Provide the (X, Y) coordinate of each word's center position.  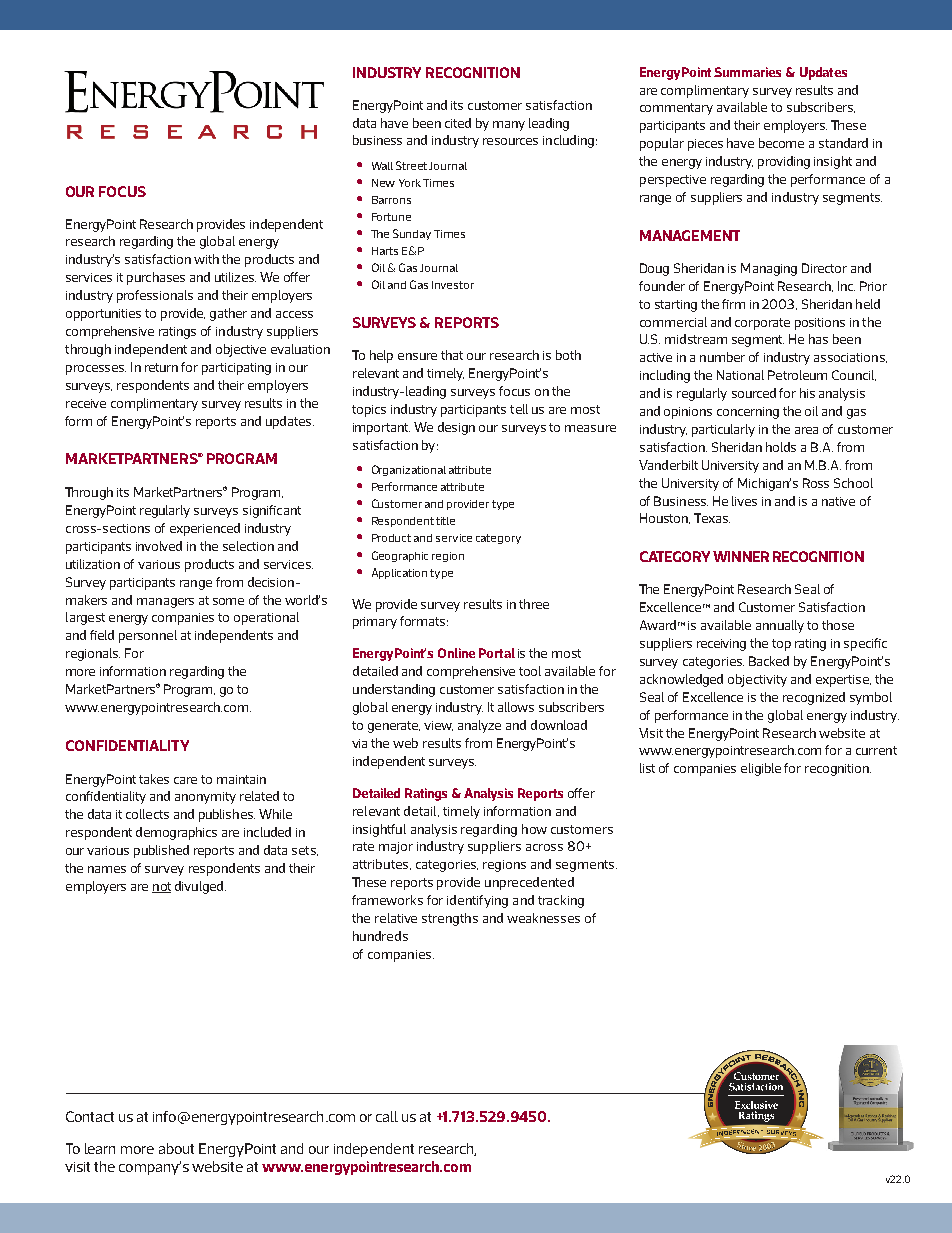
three (534, 604)
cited (458, 123)
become (781, 143)
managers (165, 603)
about (176, 1148)
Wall (382, 166)
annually (780, 626)
